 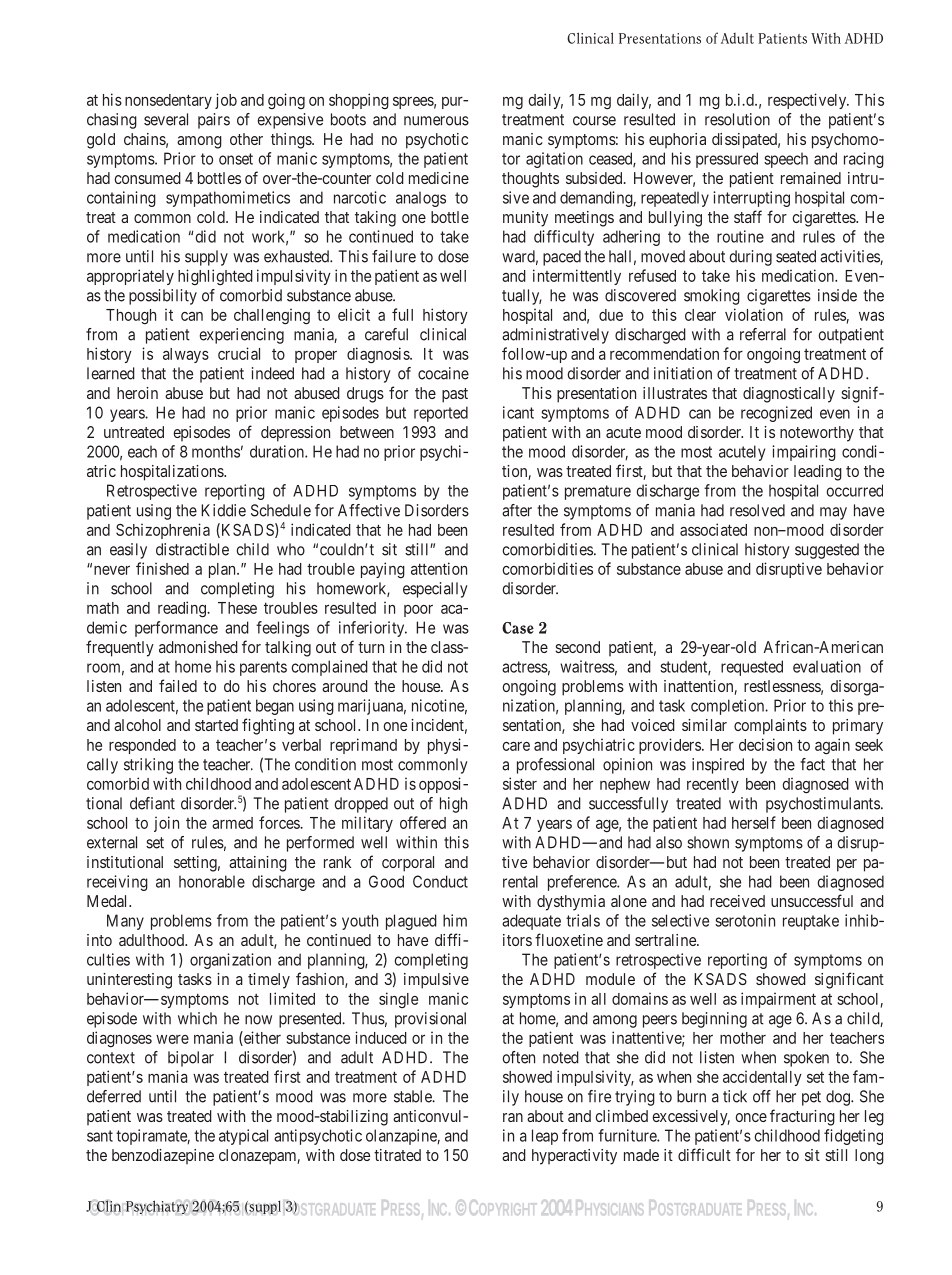 I want to click on always, so click(x=186, y=355).
